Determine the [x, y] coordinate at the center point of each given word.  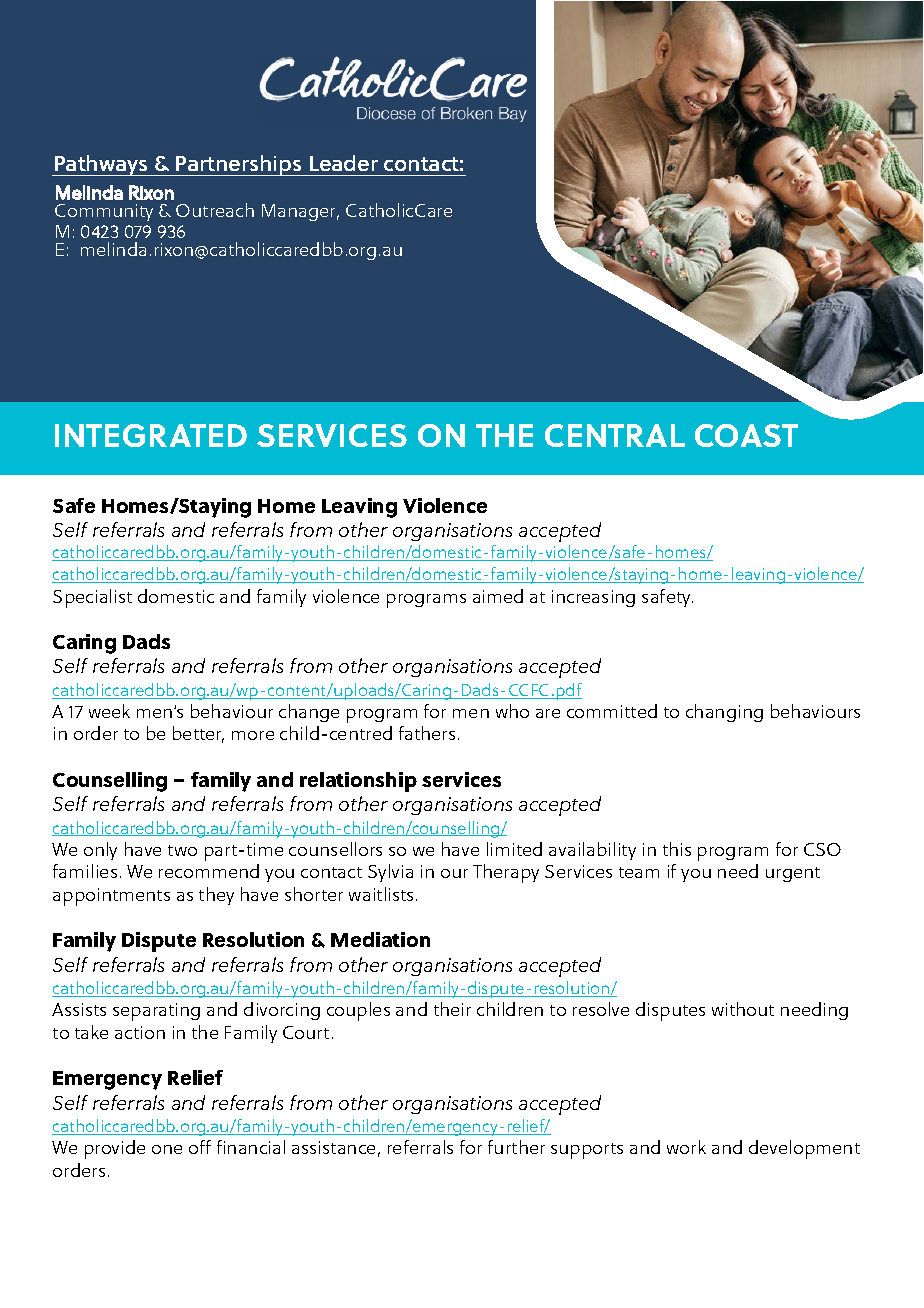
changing [724, 713]
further [516, 1147]
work [686, 1147]
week [109, 711]
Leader [344, 163]
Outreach [215, 210]
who [512, 711]
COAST [746, 435]
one [167, 1149]
